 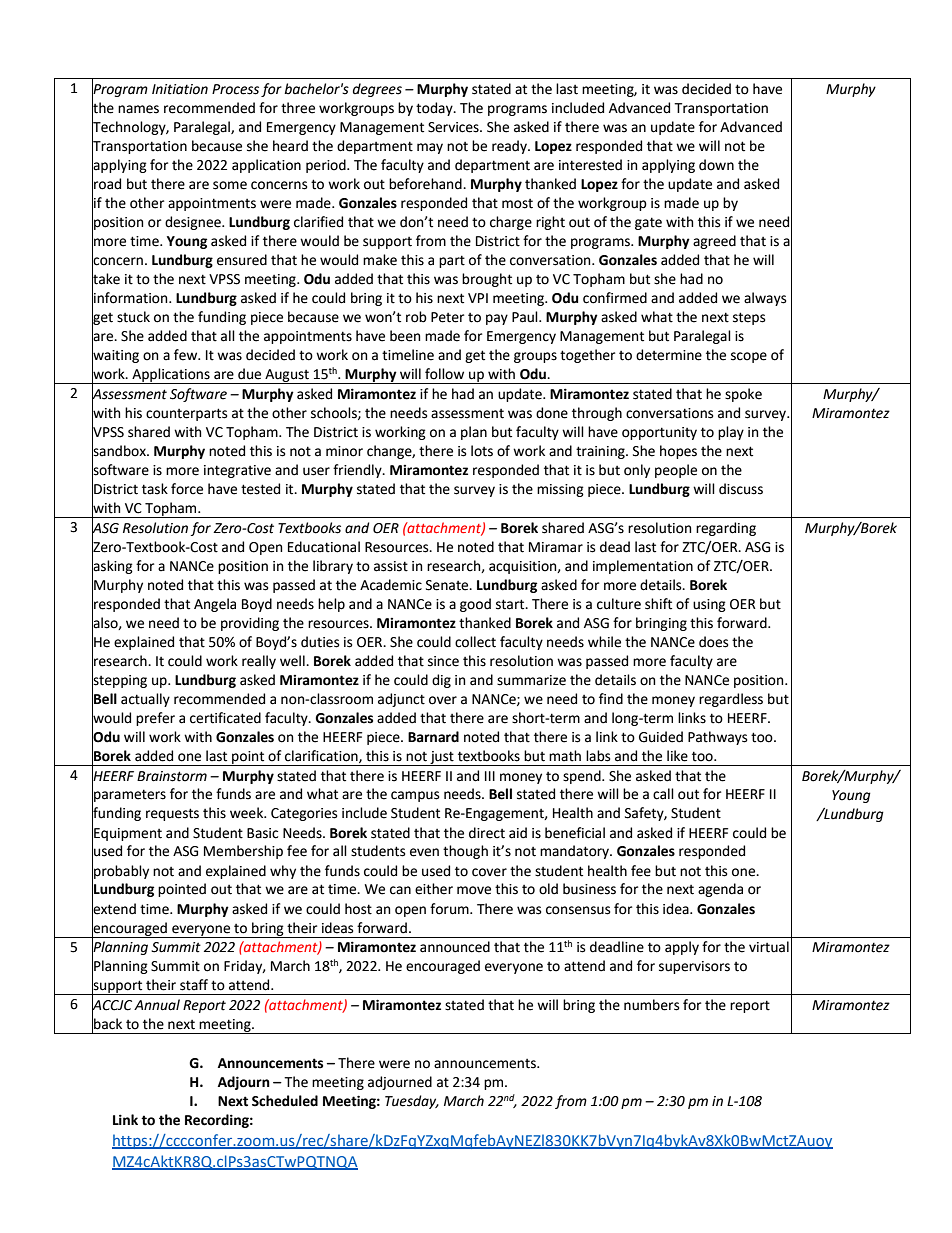 What do you see at coordinates (709, 605) in the page?
I see `using` at bounding box center [709, 605].
